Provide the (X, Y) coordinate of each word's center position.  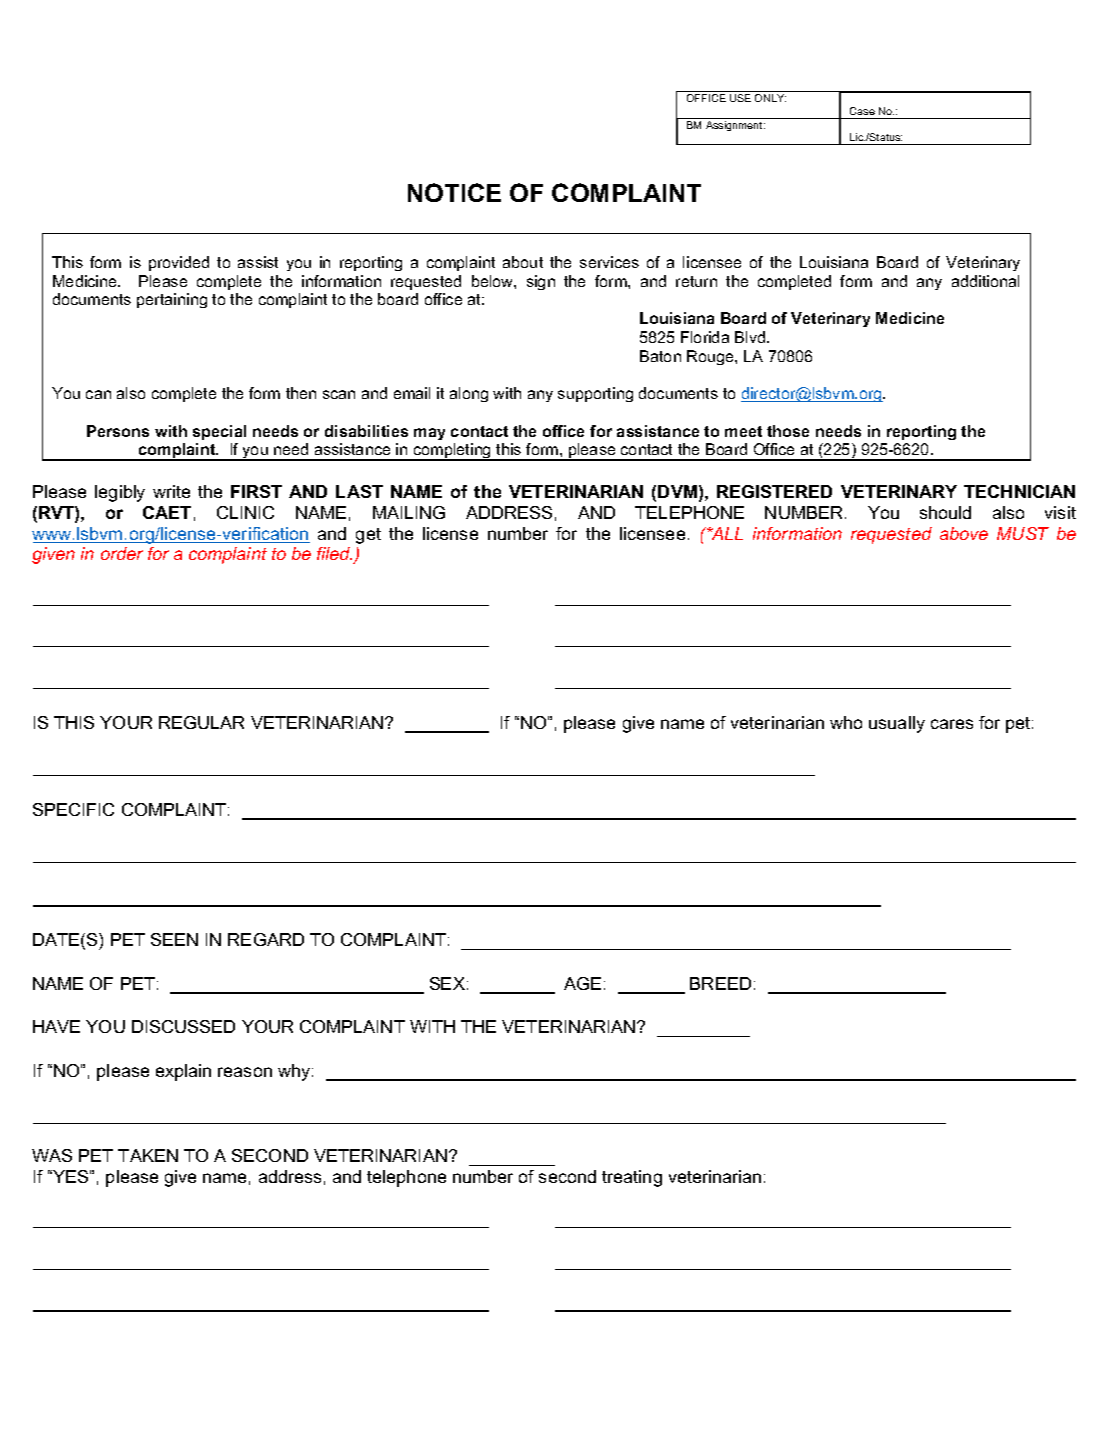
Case (862, 111)
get (368, 536)
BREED (720, 983)
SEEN (174, 939)
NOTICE (454, 192)
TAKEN (148, 1155)
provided (179, 263)
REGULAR (201, 722)
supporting (595, 394)
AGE (582, 983)
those (788, 431)
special (219, 432)
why (294, 1072)
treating (632, 1178)
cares (952, 724)
